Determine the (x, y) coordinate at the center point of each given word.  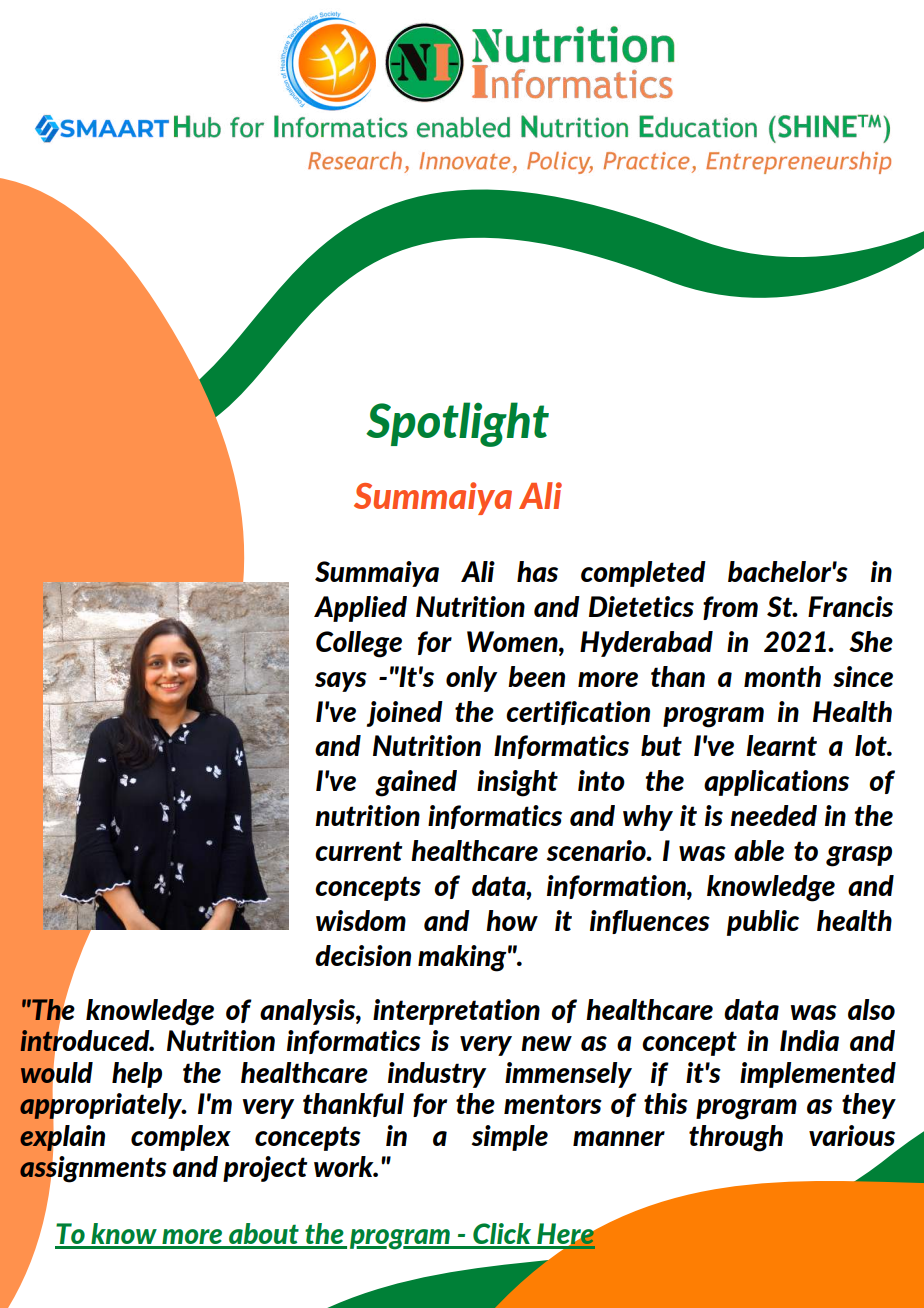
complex (181, 1138)
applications (776, 783)
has (537, 571)
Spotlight (457, 424)
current (358, 851)
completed (643, 574)
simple (509, 1138)
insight (517, 783)
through (736, 1138)
